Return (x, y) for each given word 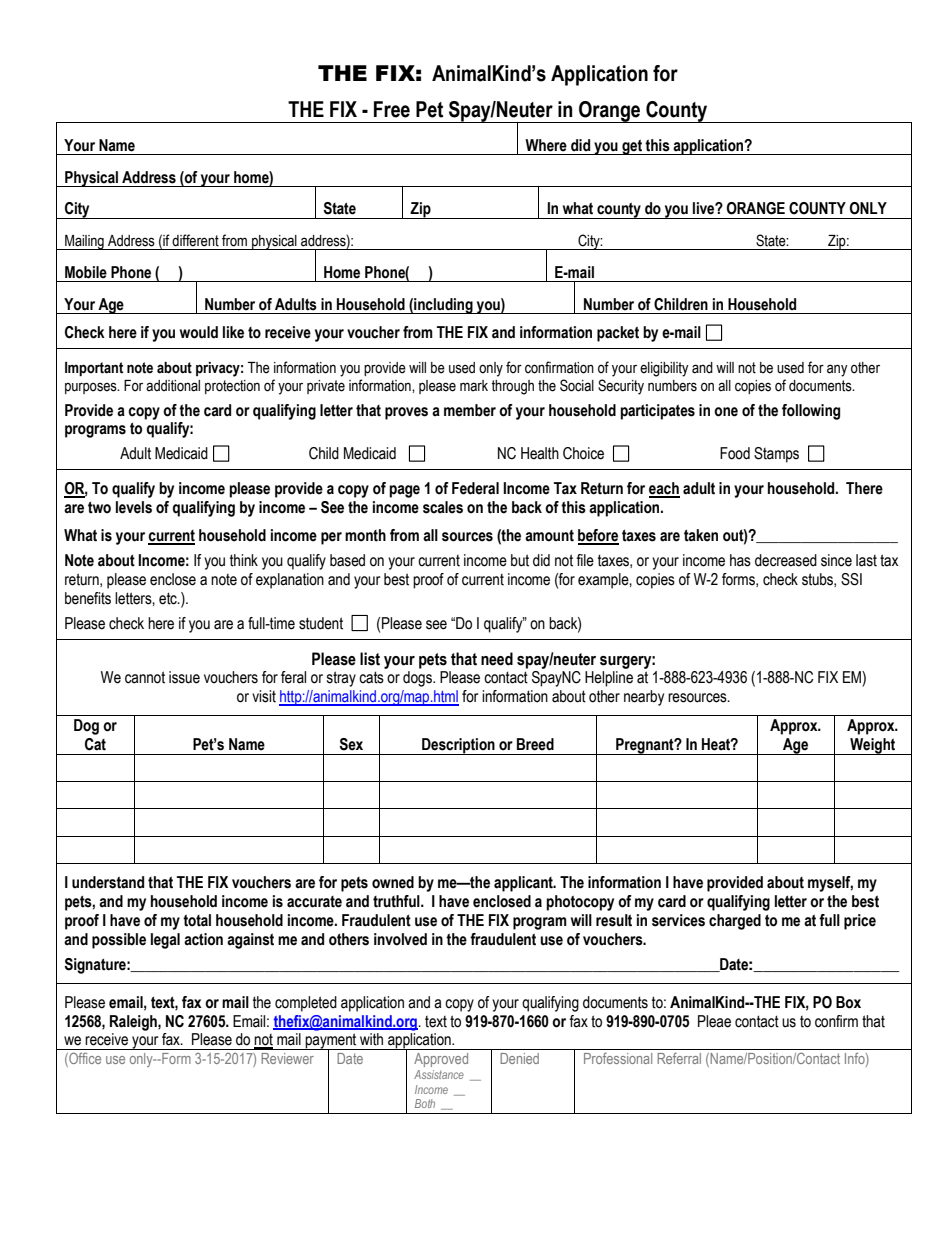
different (195, 240)
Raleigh (134, 1023)
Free (392, 109)
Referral (679, 1058)
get (632, 147)
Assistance (439, 1074)
